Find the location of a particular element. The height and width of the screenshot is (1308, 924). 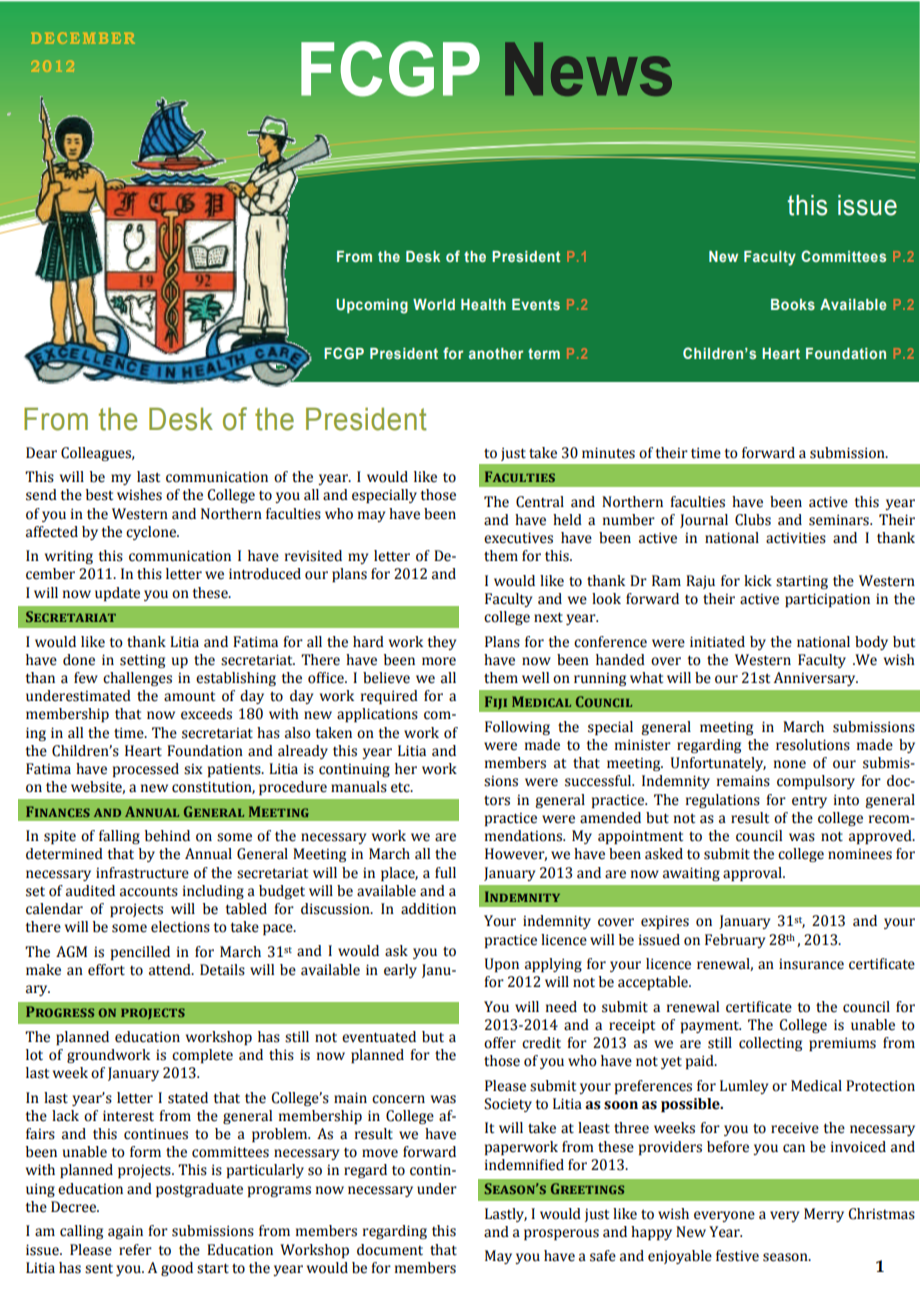

News is located at coordinates (588, 69).
